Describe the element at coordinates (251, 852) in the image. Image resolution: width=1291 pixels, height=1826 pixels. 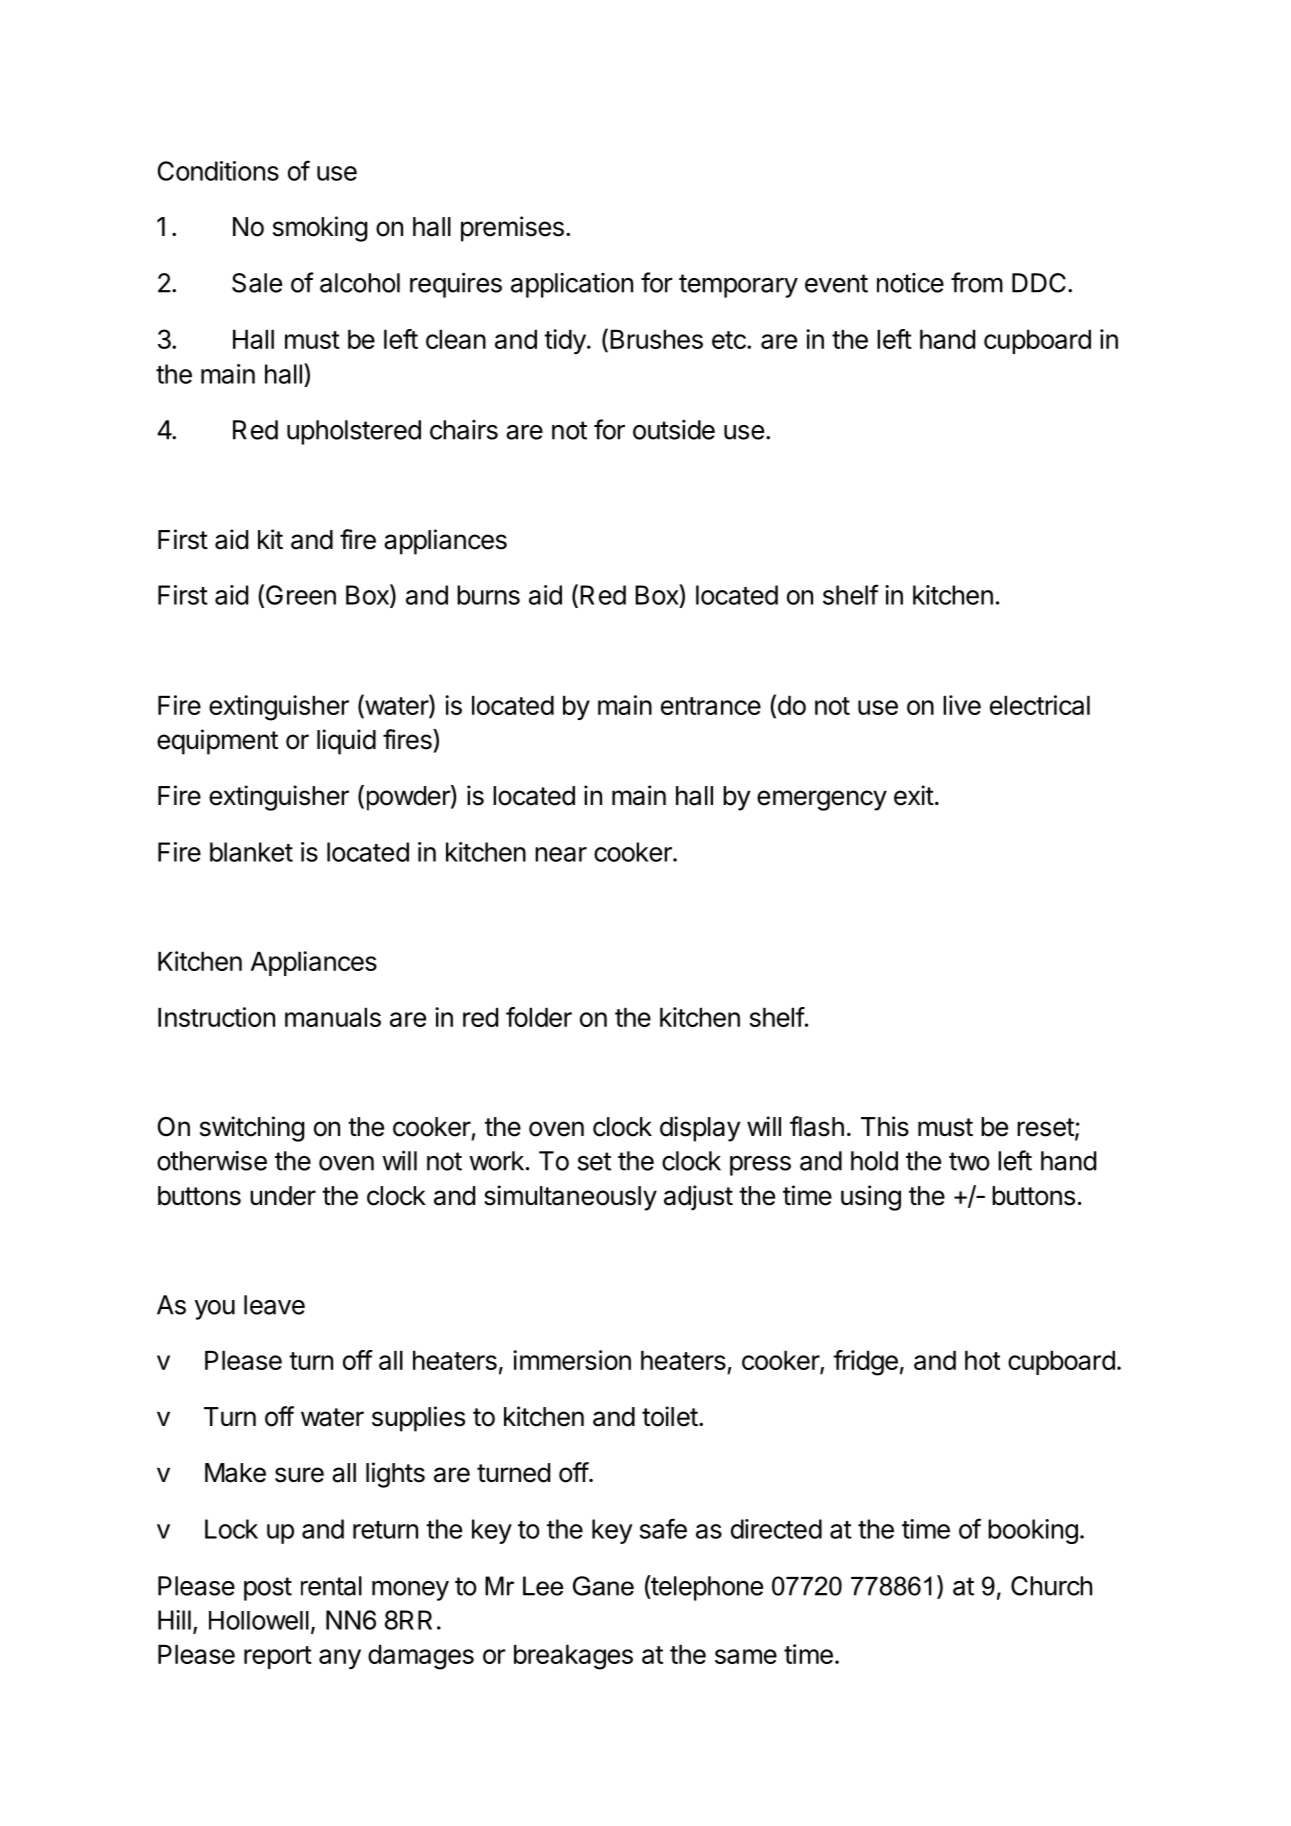
I see `blanket` at that location.
